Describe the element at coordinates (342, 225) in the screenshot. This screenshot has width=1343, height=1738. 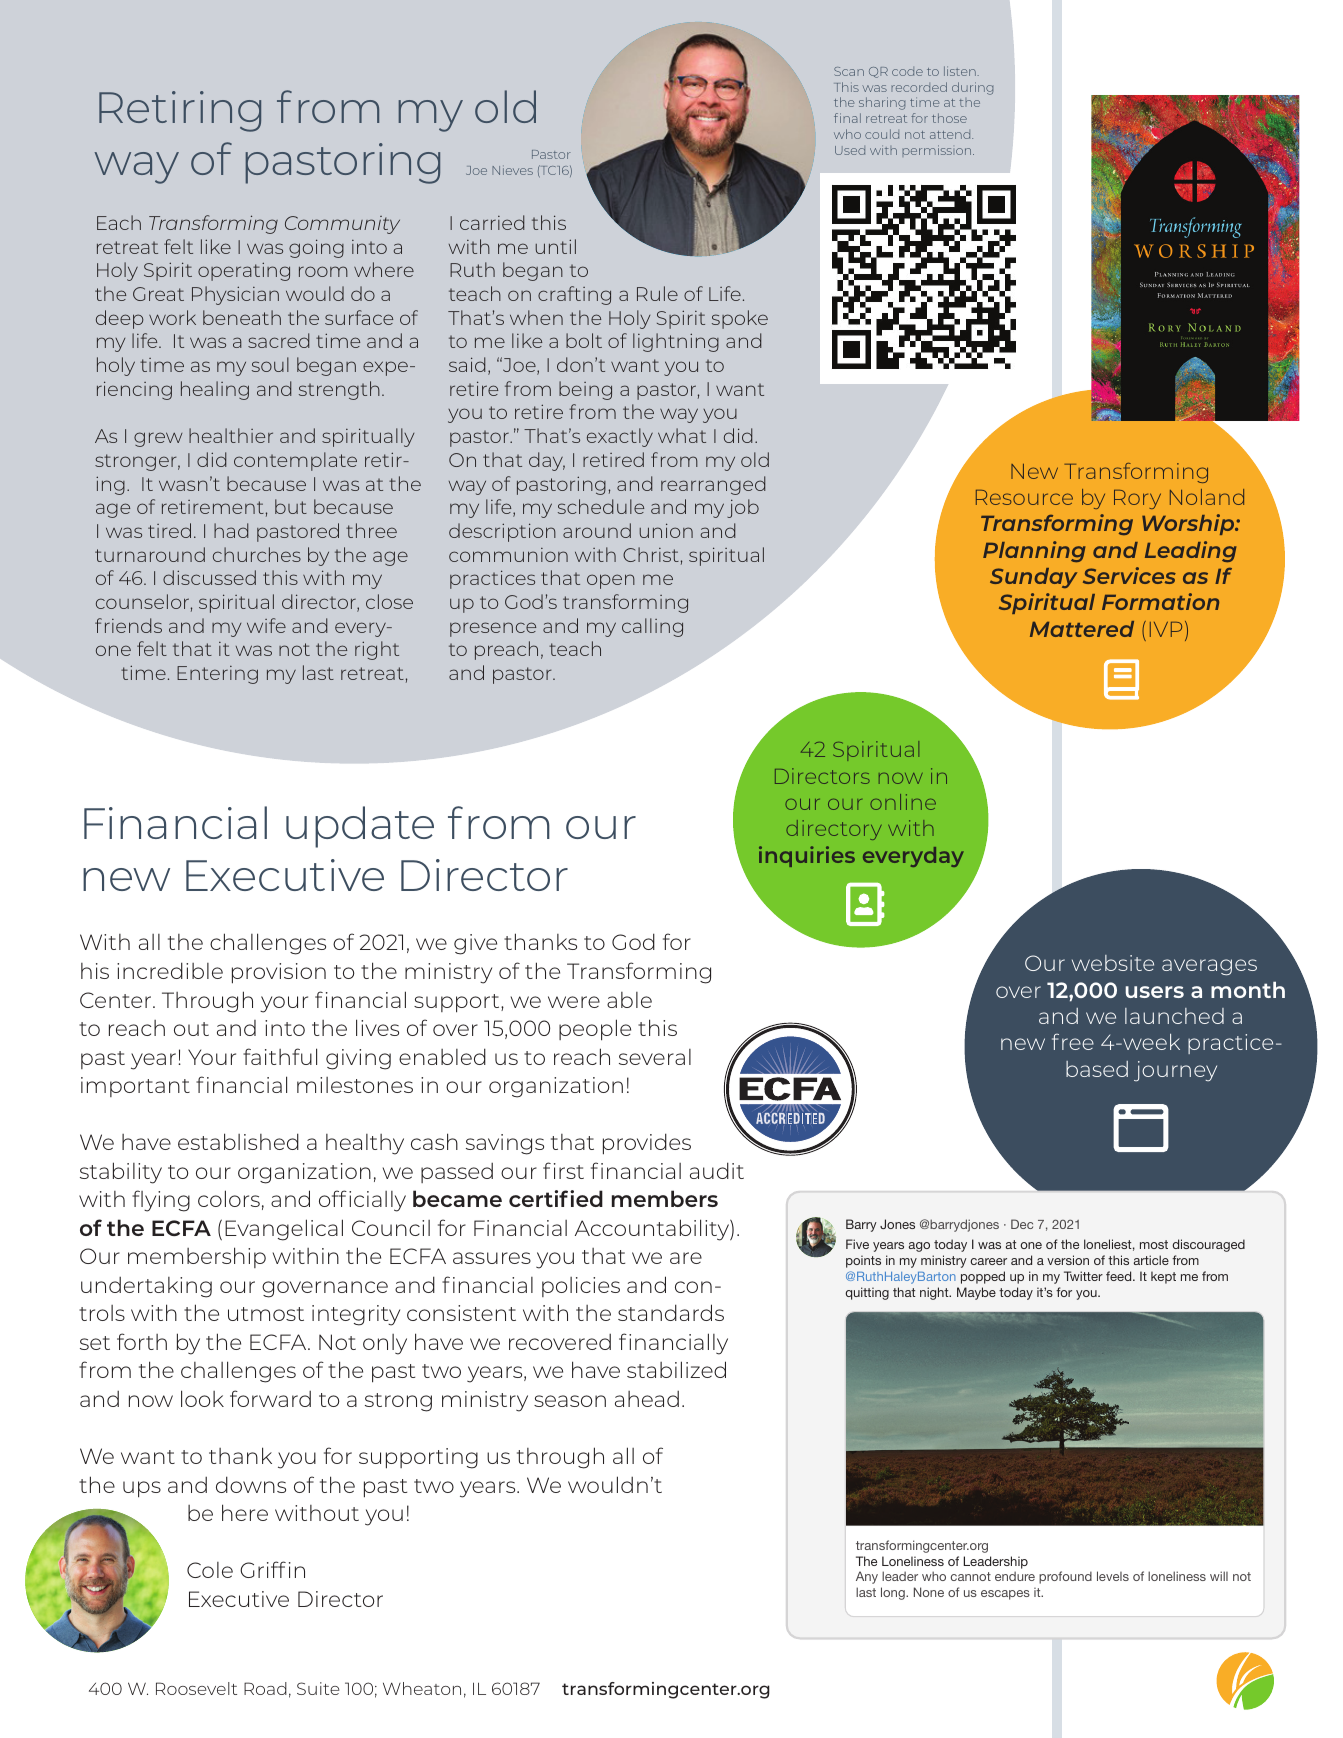
I see `Community` at that location.
